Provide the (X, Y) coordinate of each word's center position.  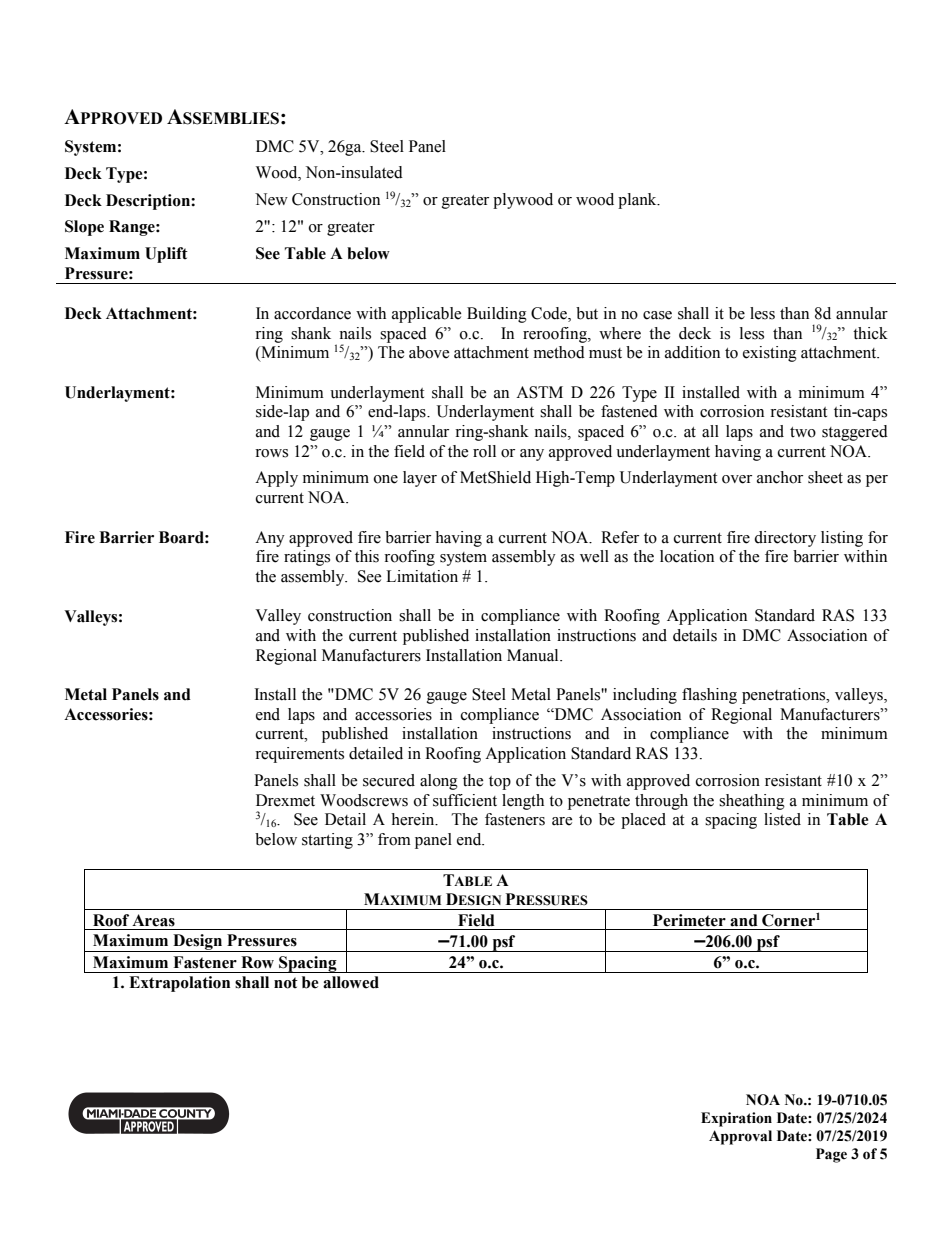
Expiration (736, 1119)
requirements (299, 755)
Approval (740, 1137)
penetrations (785, 696)
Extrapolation (179, 984)
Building (497, 315)
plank (638, 201)
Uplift (166, 255)
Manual (534, 655)
